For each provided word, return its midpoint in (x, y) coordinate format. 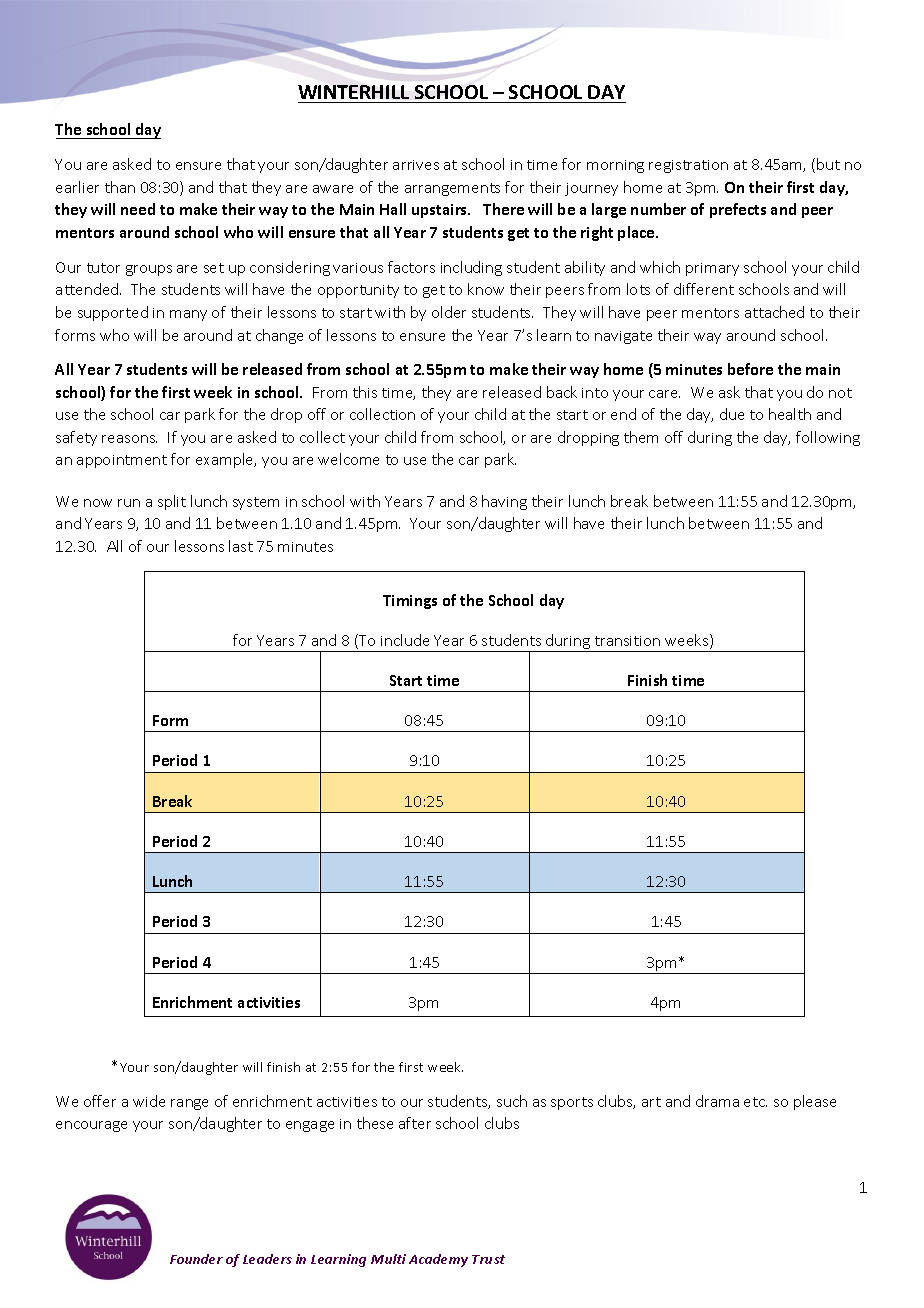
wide (149, 1101)
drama (717, 1101)
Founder (196, 1259)
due (732, 414)
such (512, 1101)
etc (755, 1102)
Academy (438, 1260)
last (241, 546)
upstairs (441, 211)
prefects (738, 210)
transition (627, 641)
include (405, 640)
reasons (129, 439)
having (504, 502)
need (138, 209)
